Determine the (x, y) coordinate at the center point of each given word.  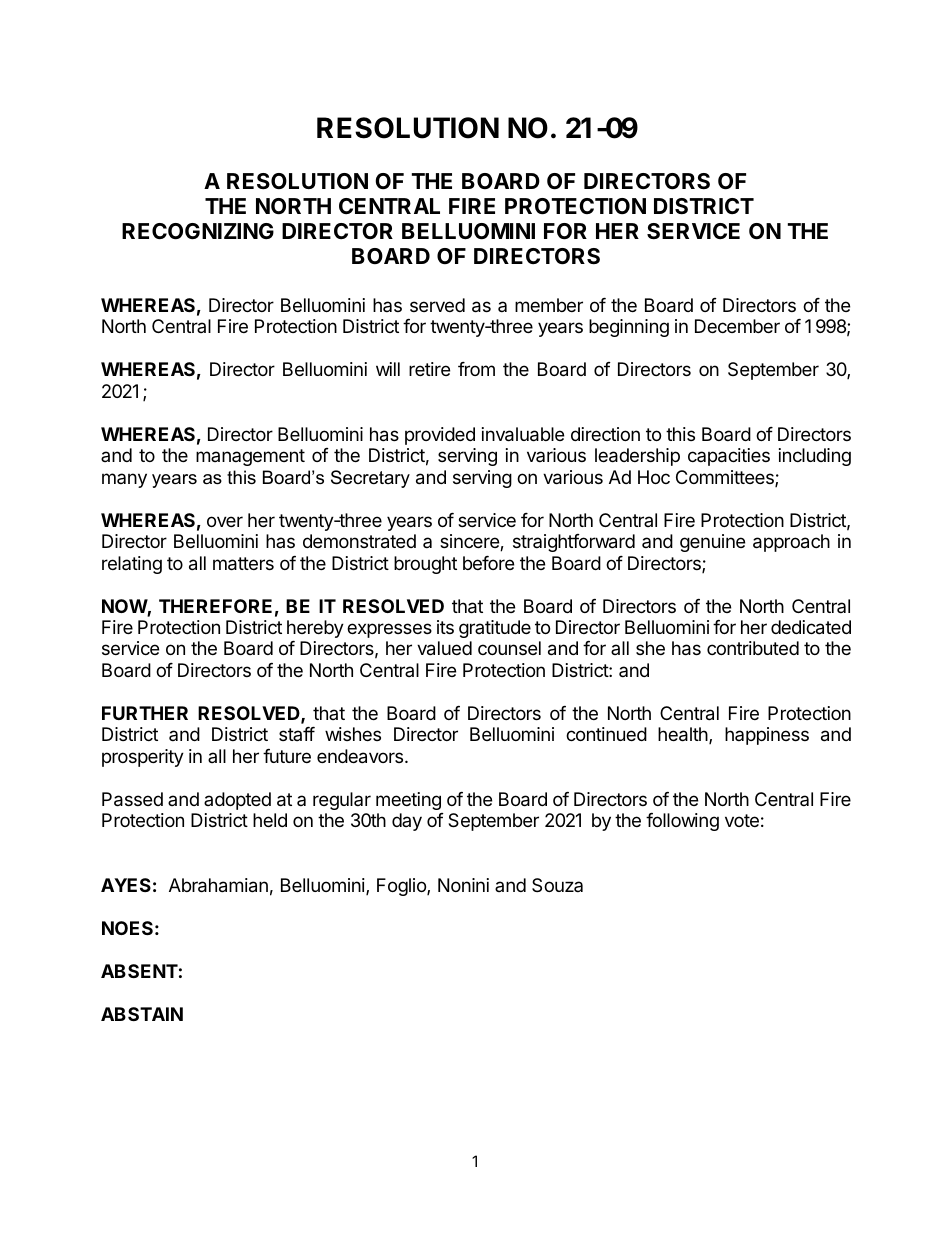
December (737, 326)
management (250, 457)
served (437, 305)
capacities (729, 457)
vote (742, 820)
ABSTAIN (142, 1014)
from (476, 369)
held (270, 820)
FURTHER (145, 713)
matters (243, 564)
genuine (712, 543)
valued (444, 648)
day (407, 822)
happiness (767, 736)
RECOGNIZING (198, 231)
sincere (470, 542)
